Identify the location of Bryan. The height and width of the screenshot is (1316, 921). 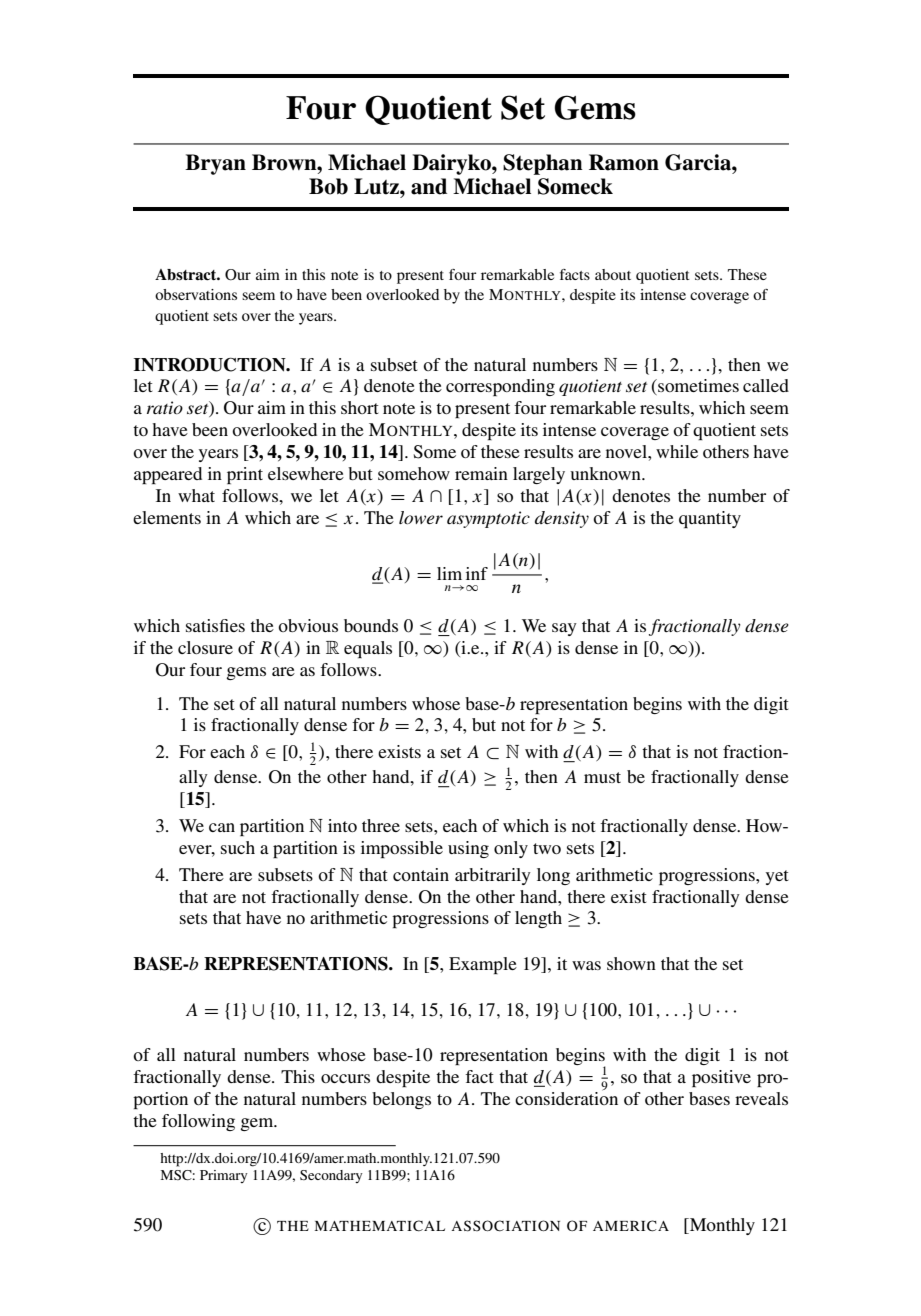
(215, 164).
